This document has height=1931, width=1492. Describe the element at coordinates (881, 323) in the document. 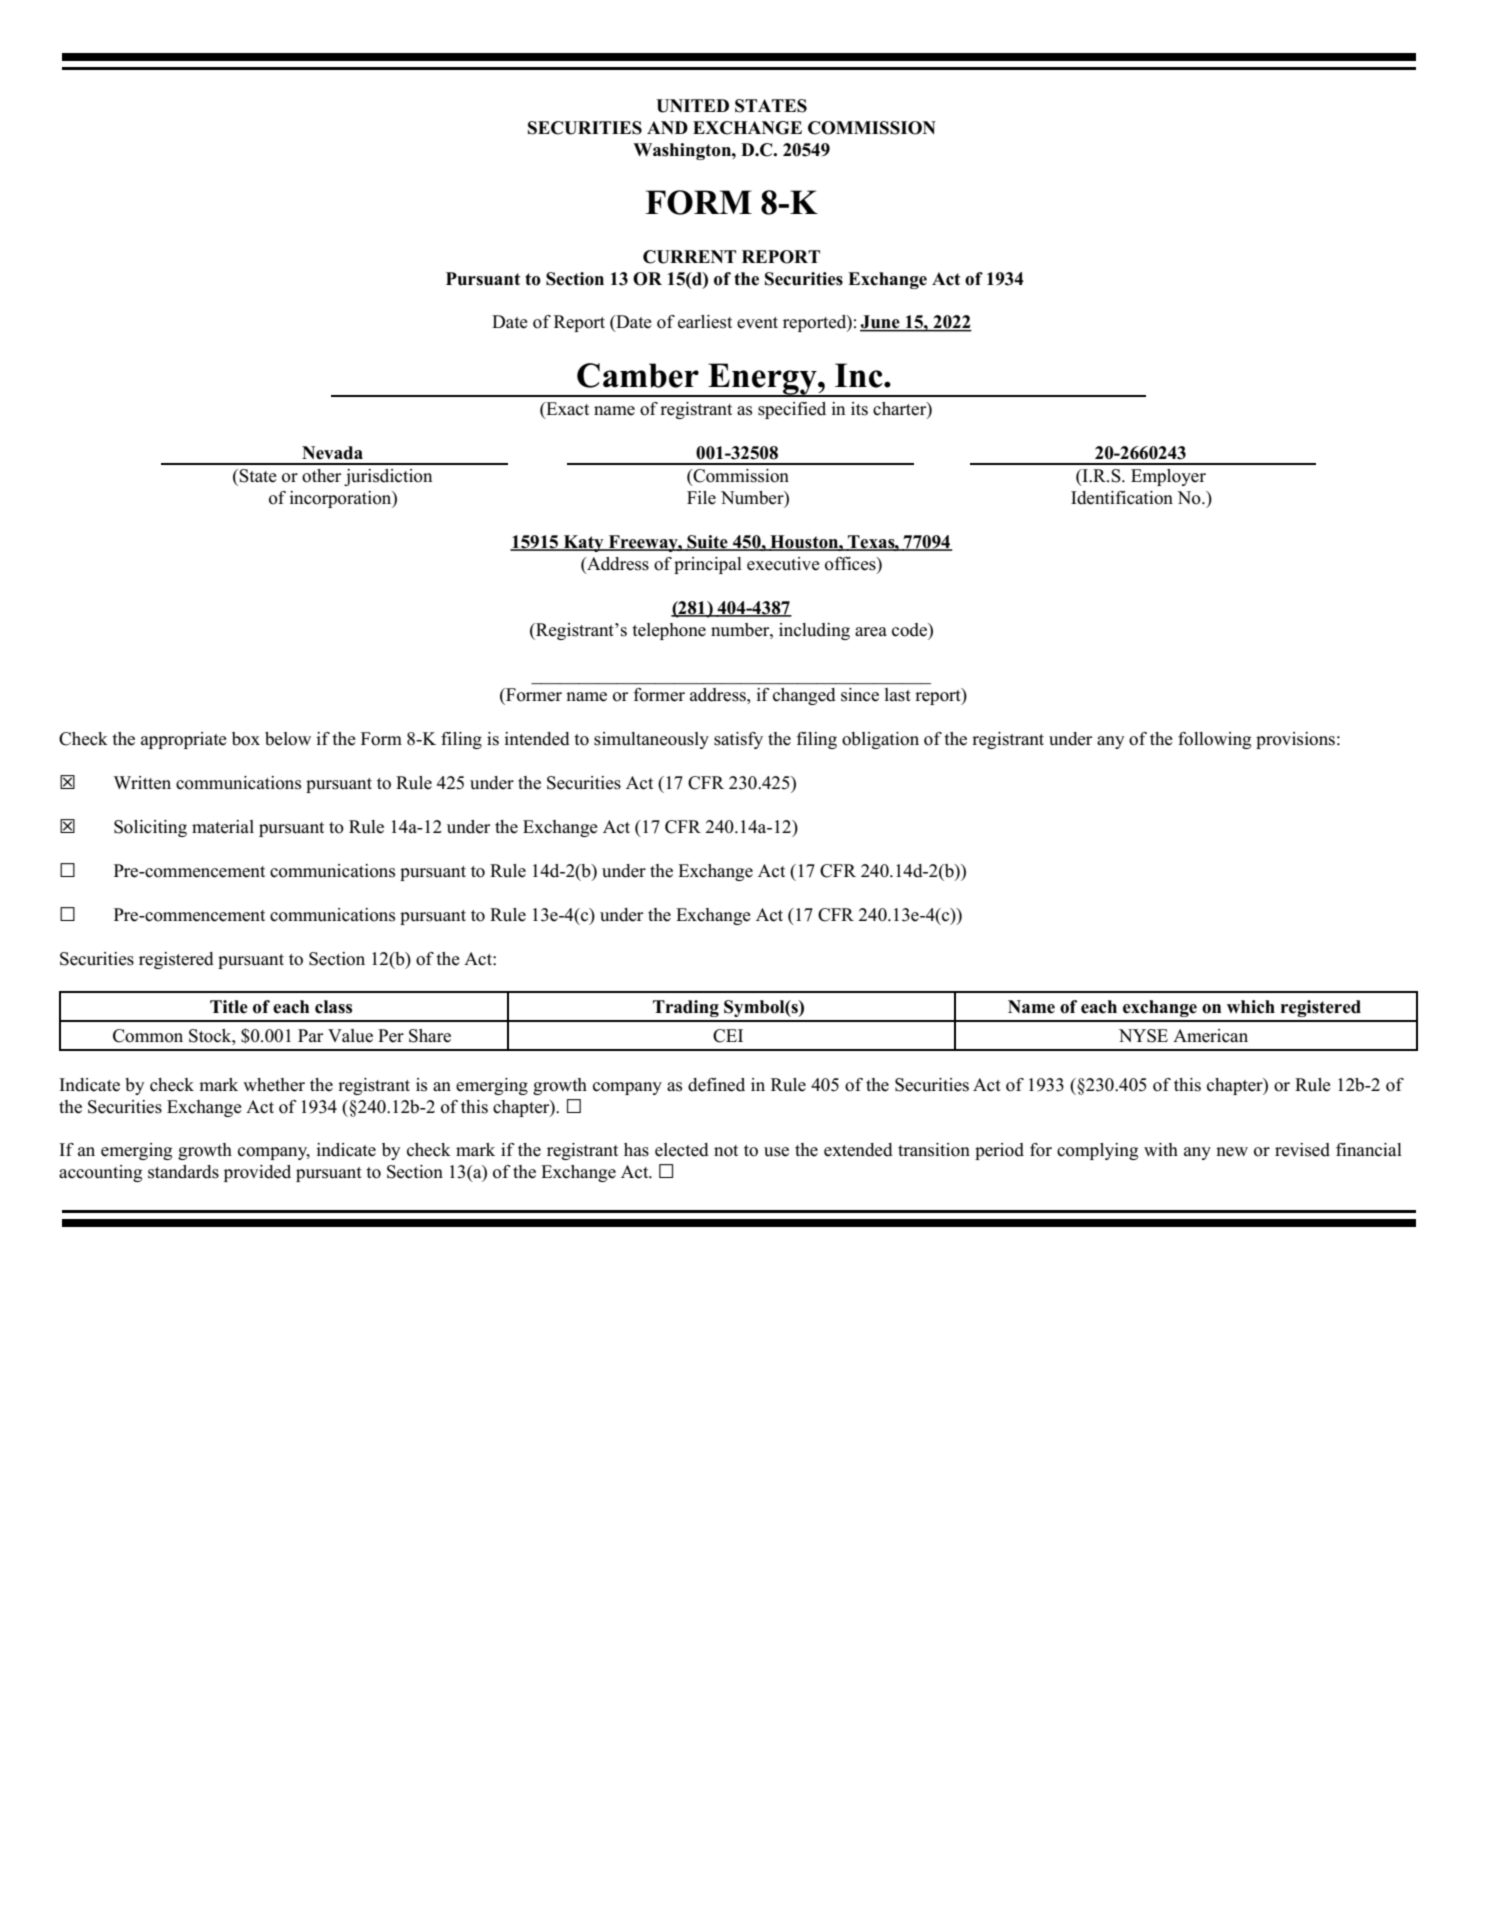

I see `June` at that location.
